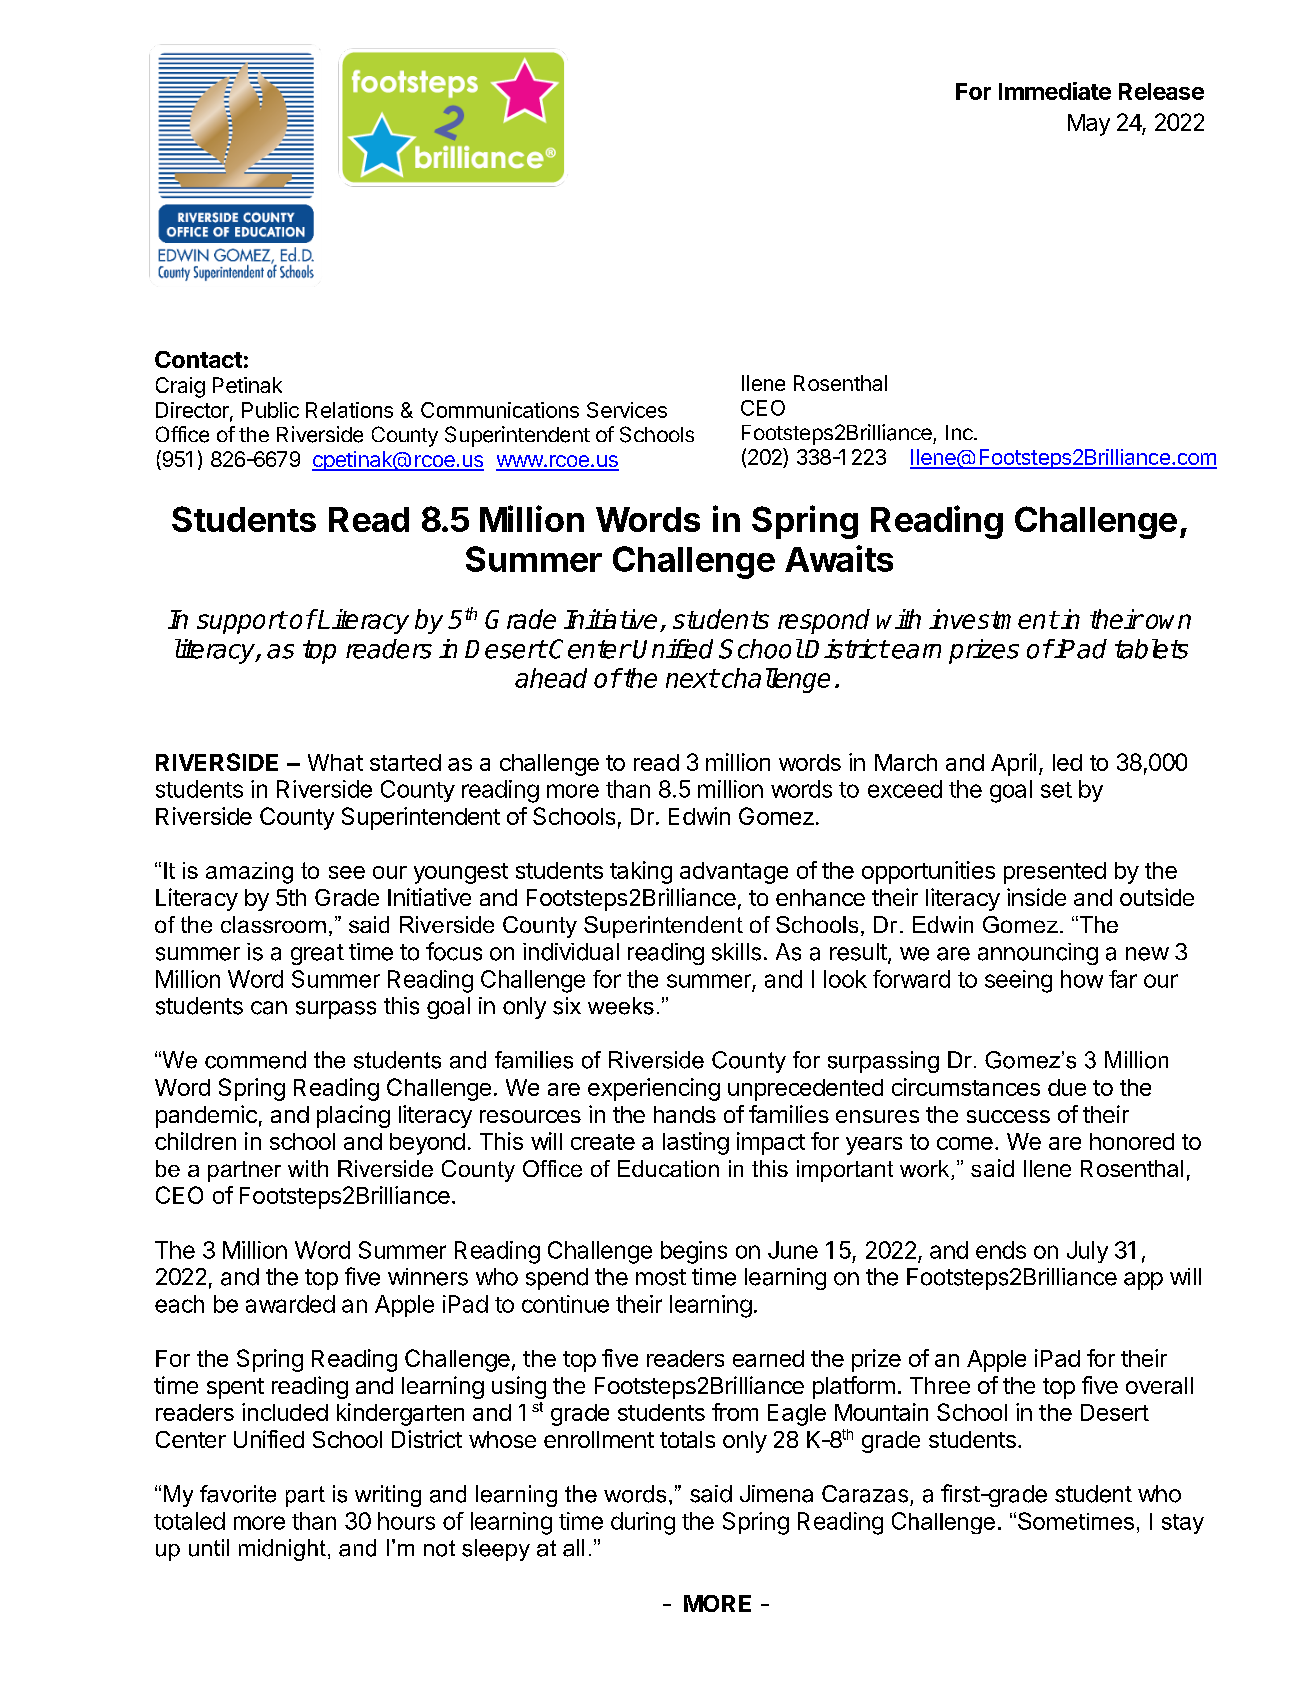 The width and height of the screenshot is (1310, 1696). I want to click on Contact, so click(198, 359).
